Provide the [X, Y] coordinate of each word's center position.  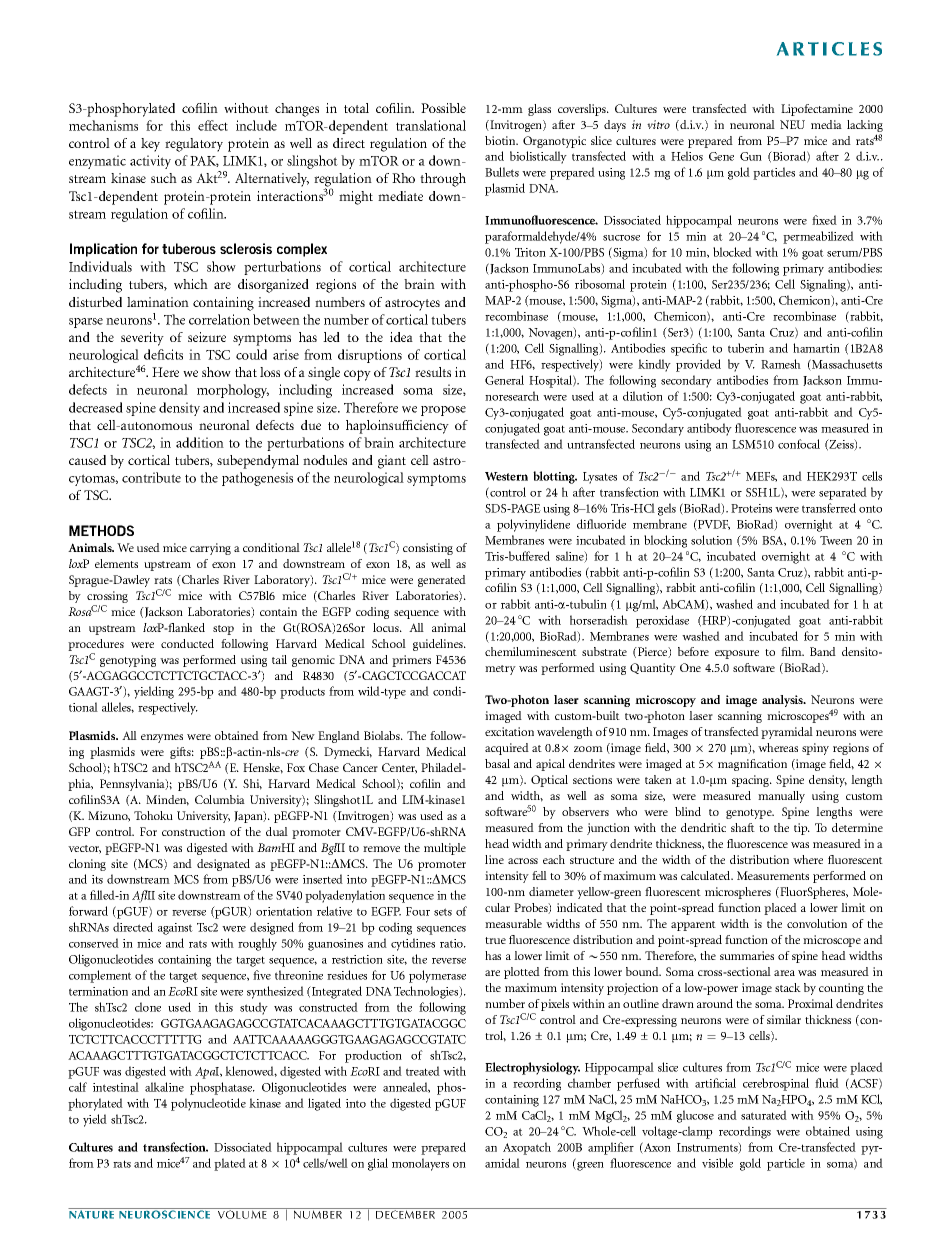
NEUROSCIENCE [164, 1214]
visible [717, 1163]
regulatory [194, 145]
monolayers [420, 1164]
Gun [751, 156]
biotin [501, 140]
